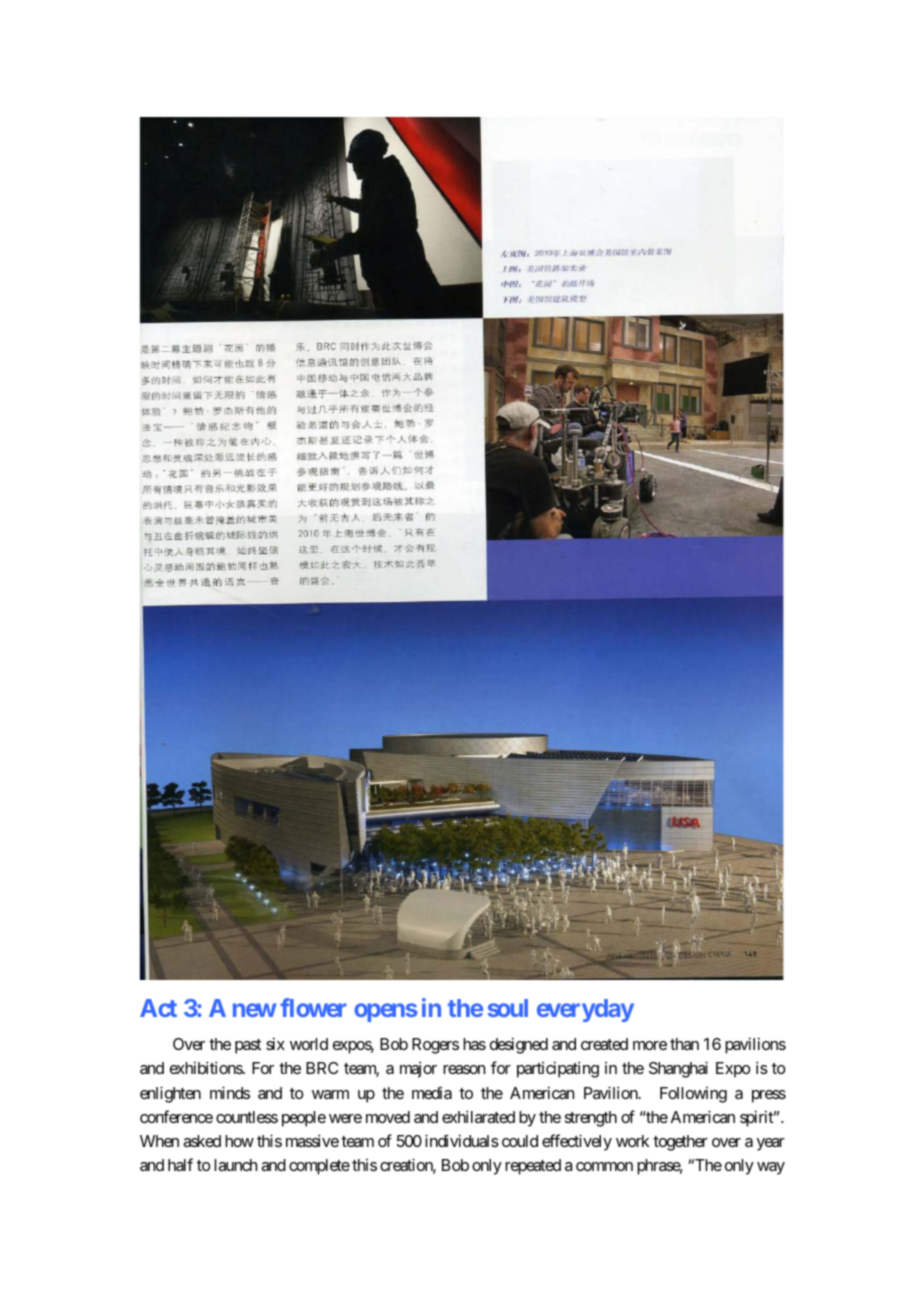 This image has width=924, height=1308. Describe the element at coordinates (585, 1010) in the image. I see `everyday` at that location.
